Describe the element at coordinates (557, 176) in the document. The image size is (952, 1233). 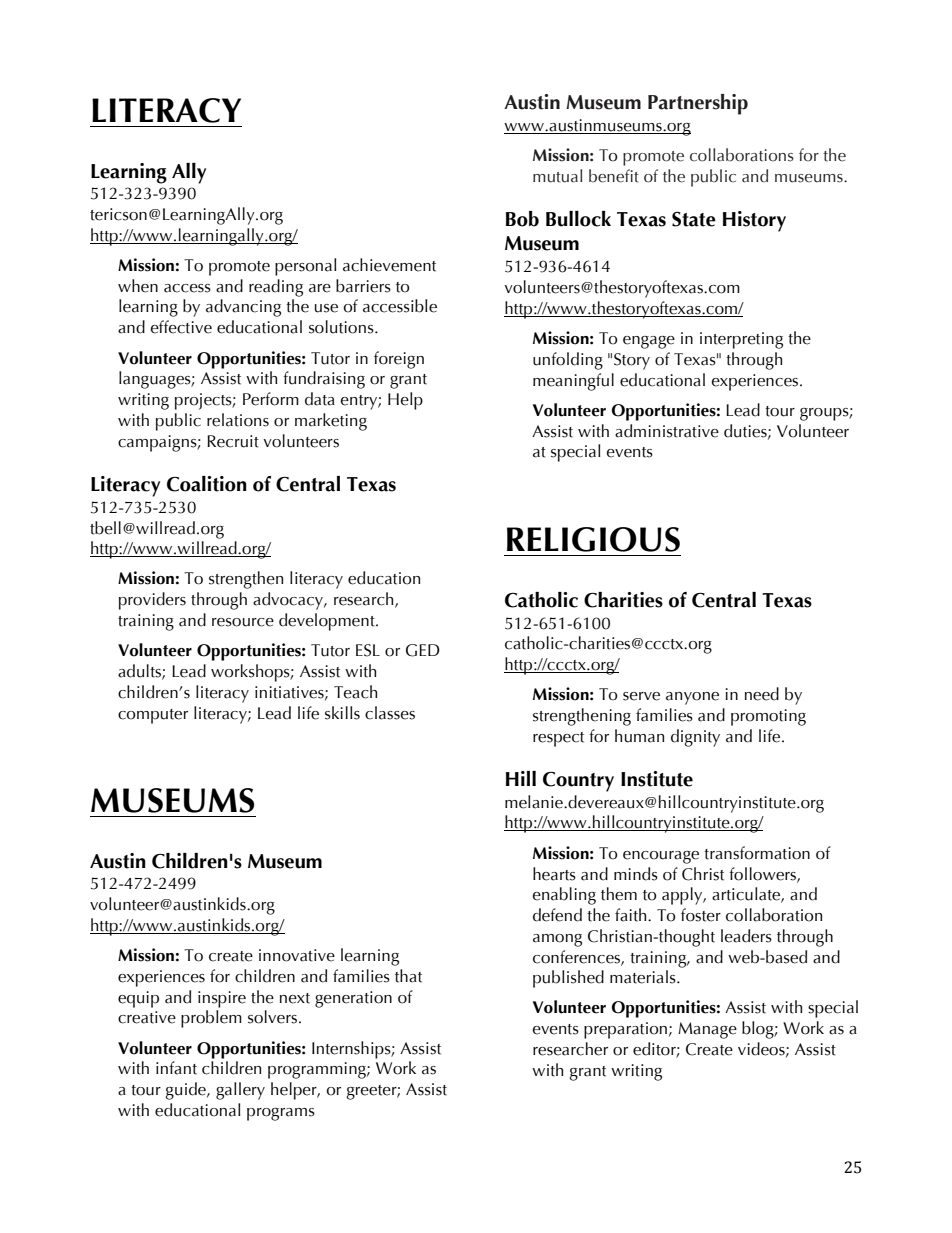
I see `mutual` at that location.
